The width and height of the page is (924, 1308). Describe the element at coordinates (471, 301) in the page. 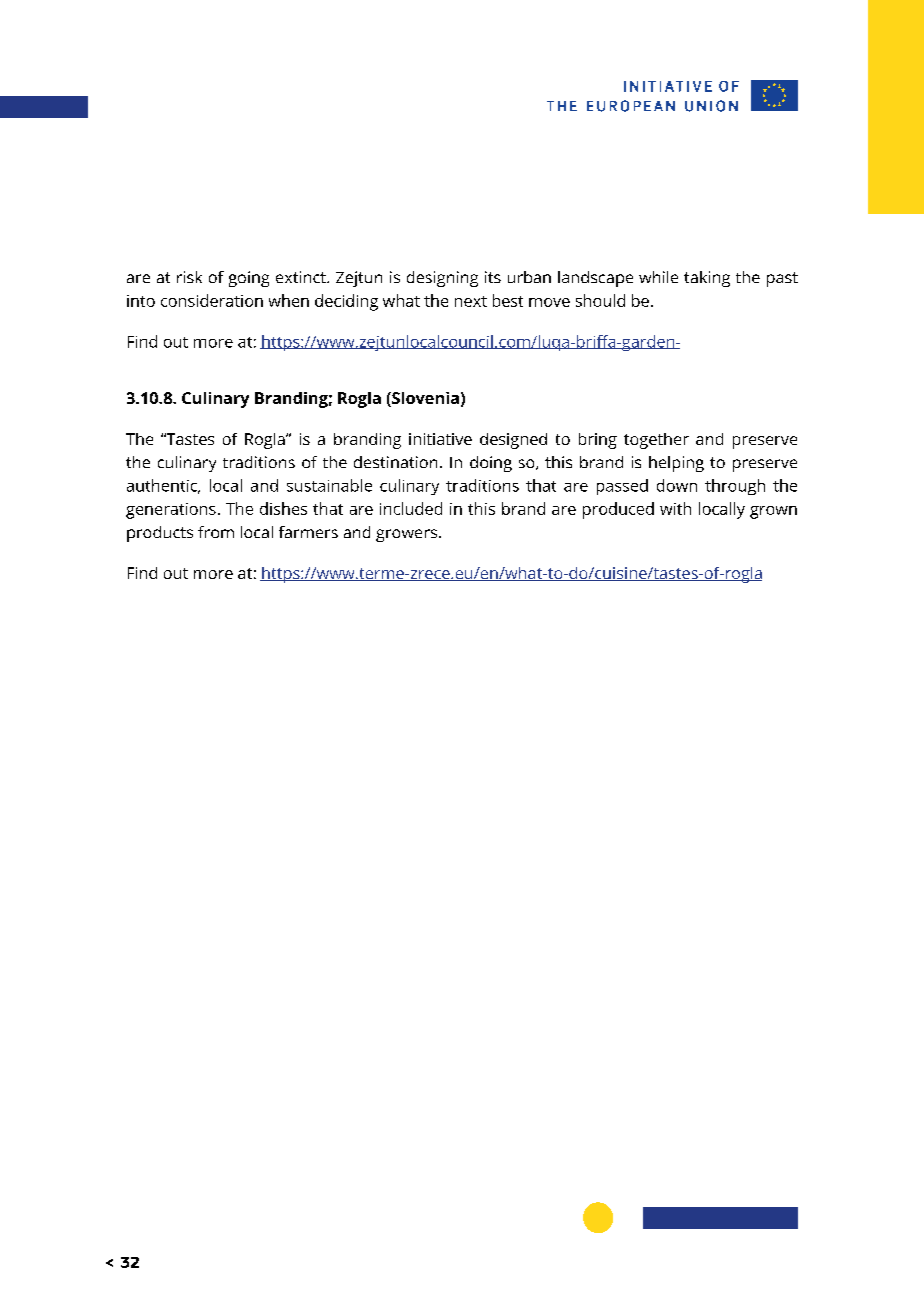

I see `next` at that location.
